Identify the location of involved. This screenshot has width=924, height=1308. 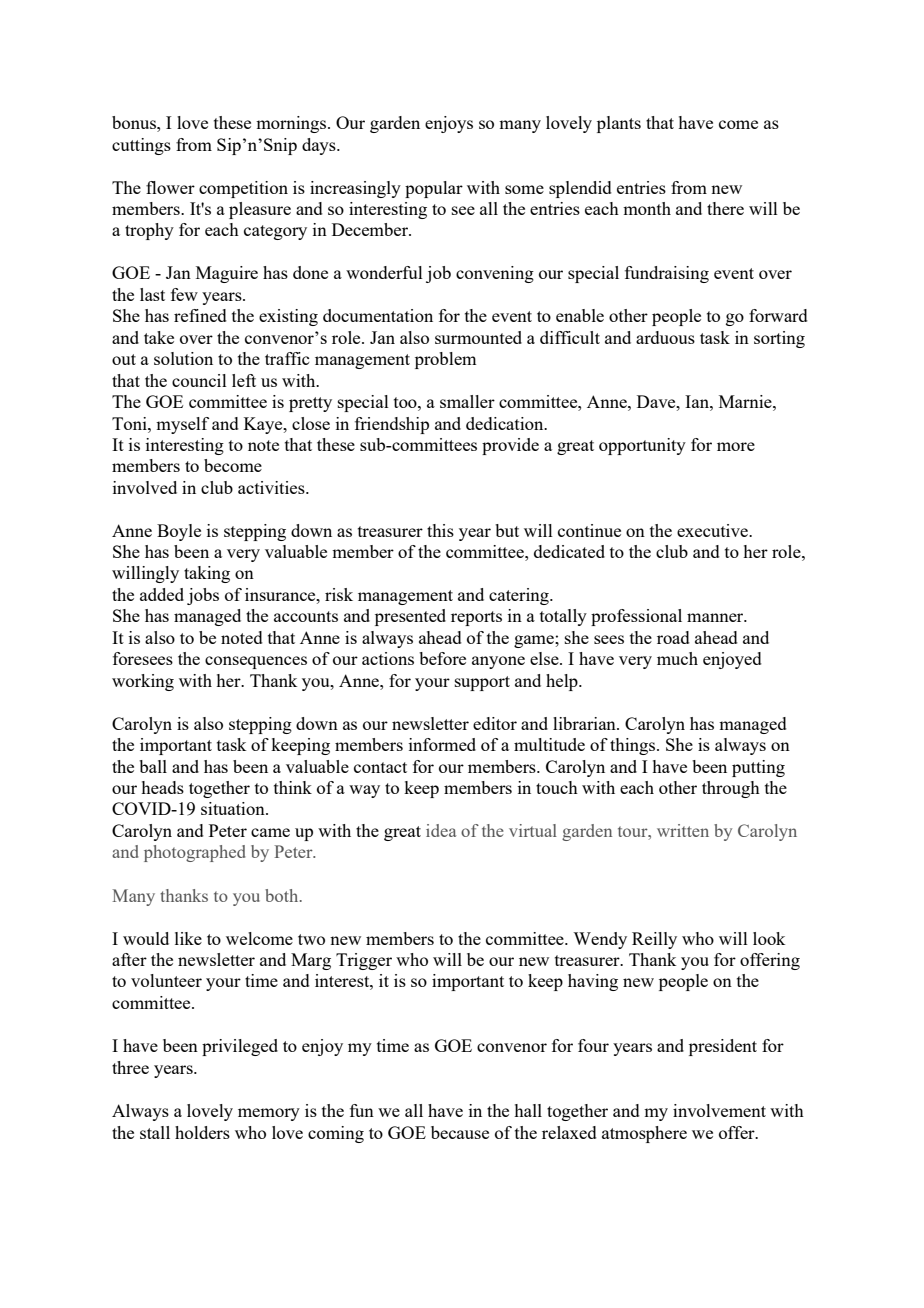
(145, 487).
